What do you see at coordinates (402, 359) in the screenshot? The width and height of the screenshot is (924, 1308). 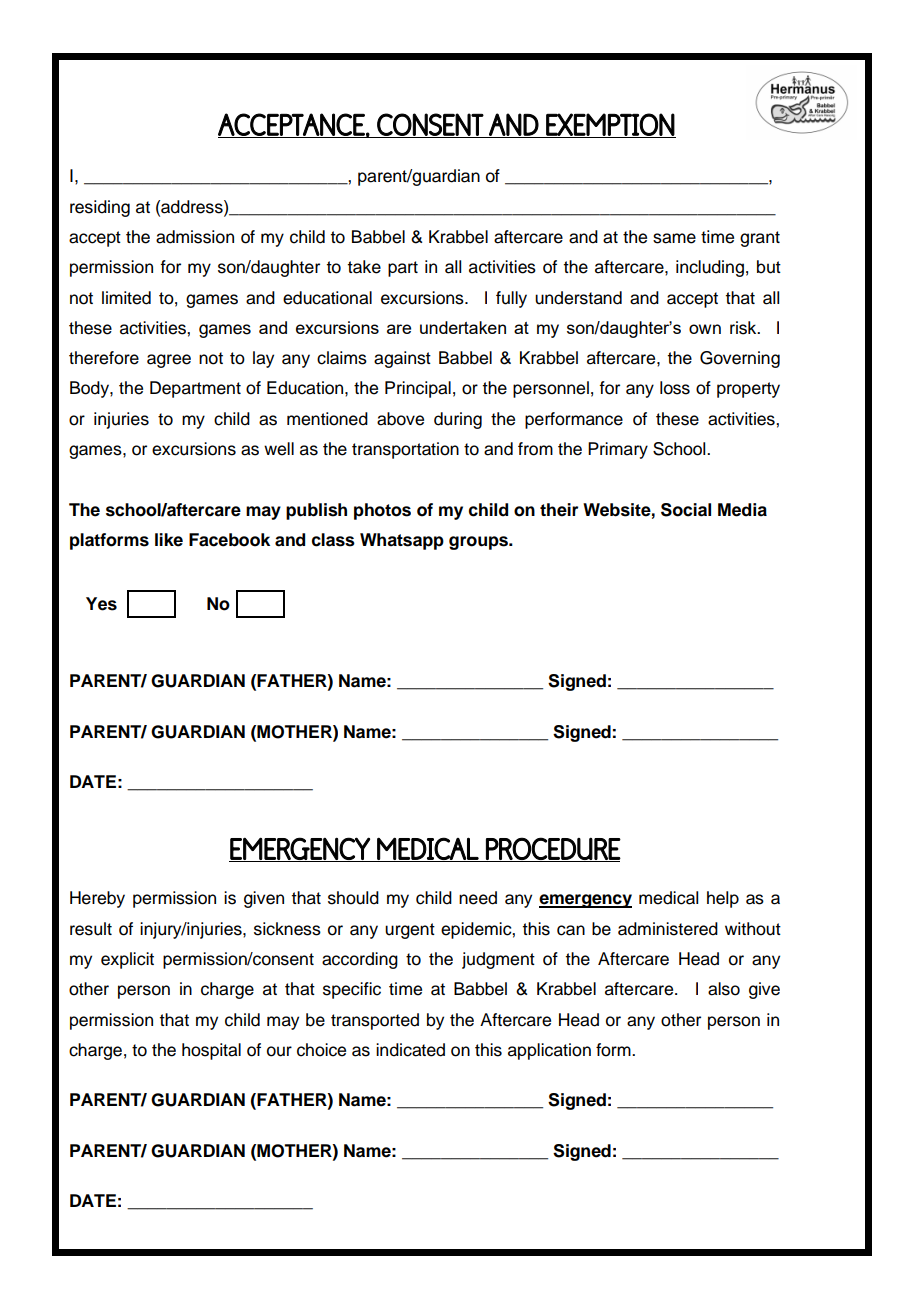 I see `against` at bounding box center [402, 359].
